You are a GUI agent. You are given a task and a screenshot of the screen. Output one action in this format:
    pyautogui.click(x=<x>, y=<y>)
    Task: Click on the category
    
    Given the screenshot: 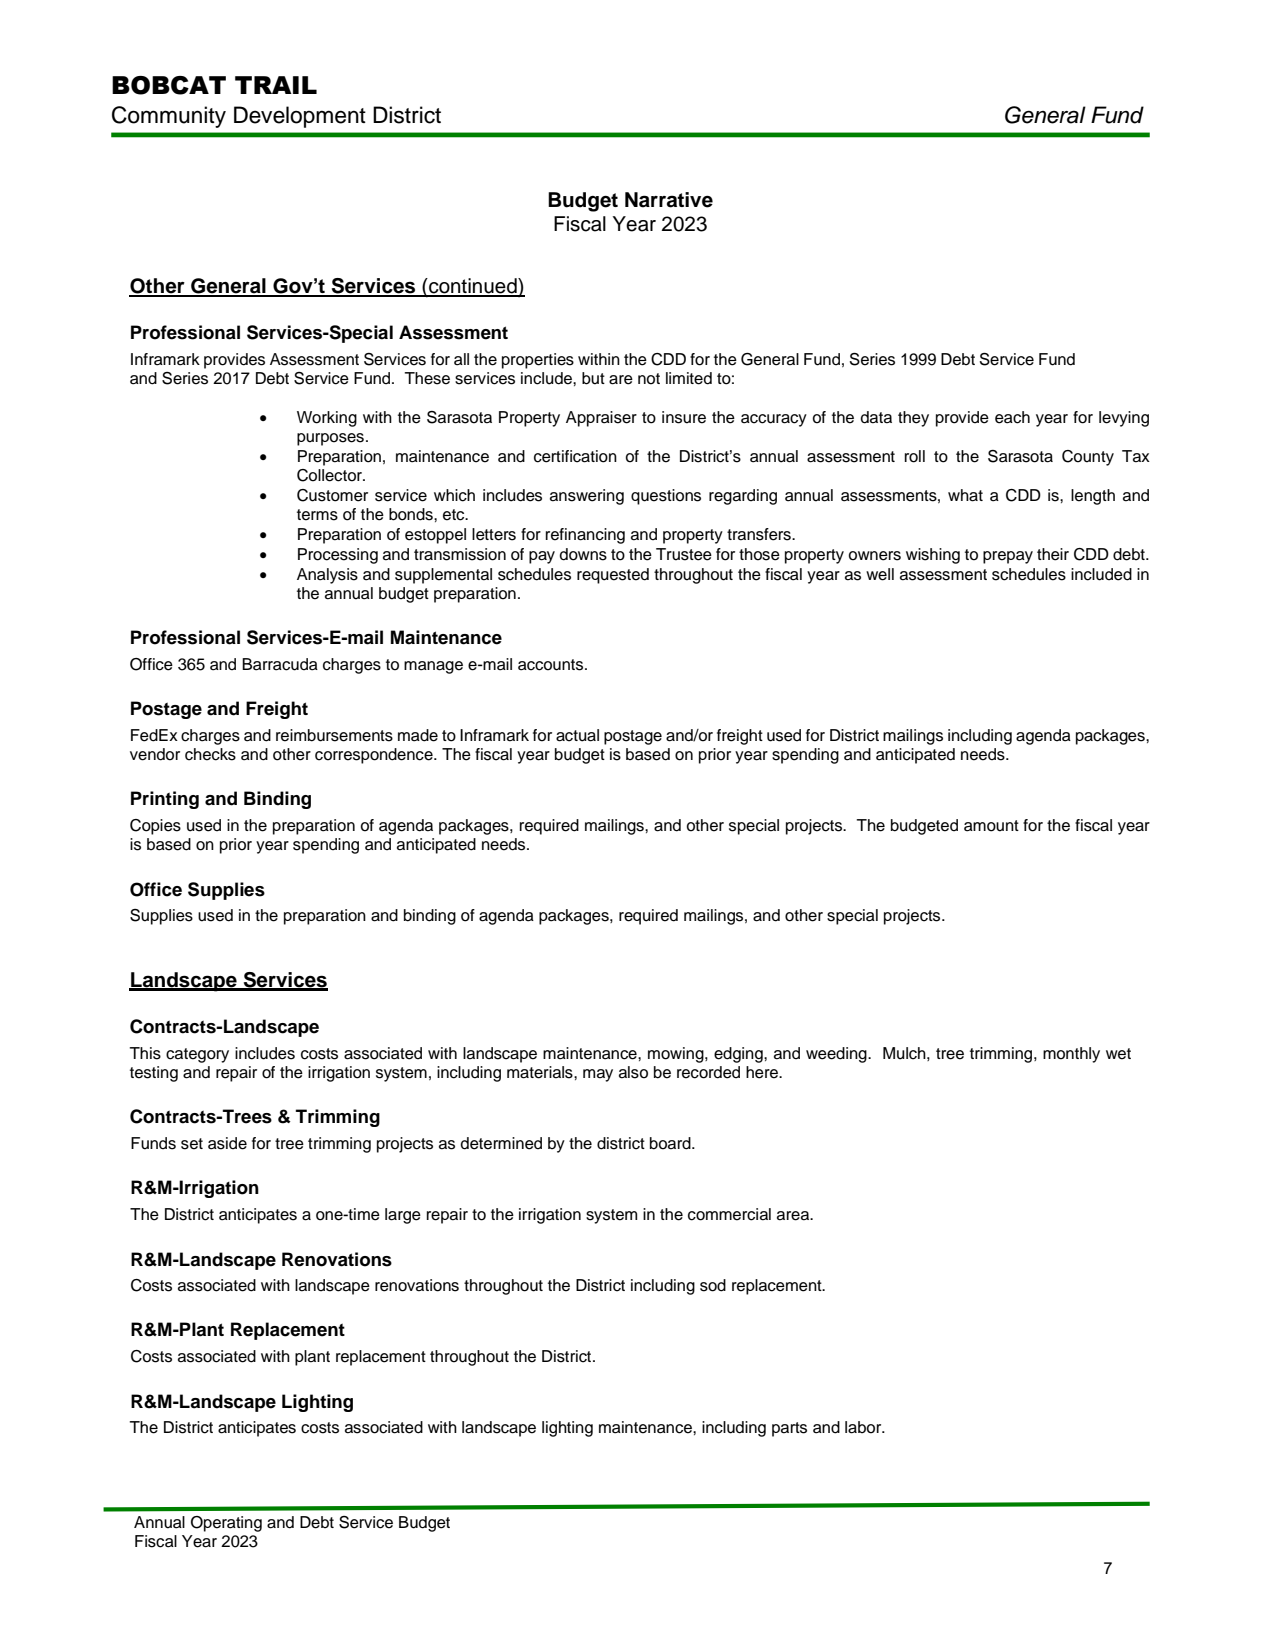 What is the action you would take?
    pyautogui.click(x=197, y=1055)
